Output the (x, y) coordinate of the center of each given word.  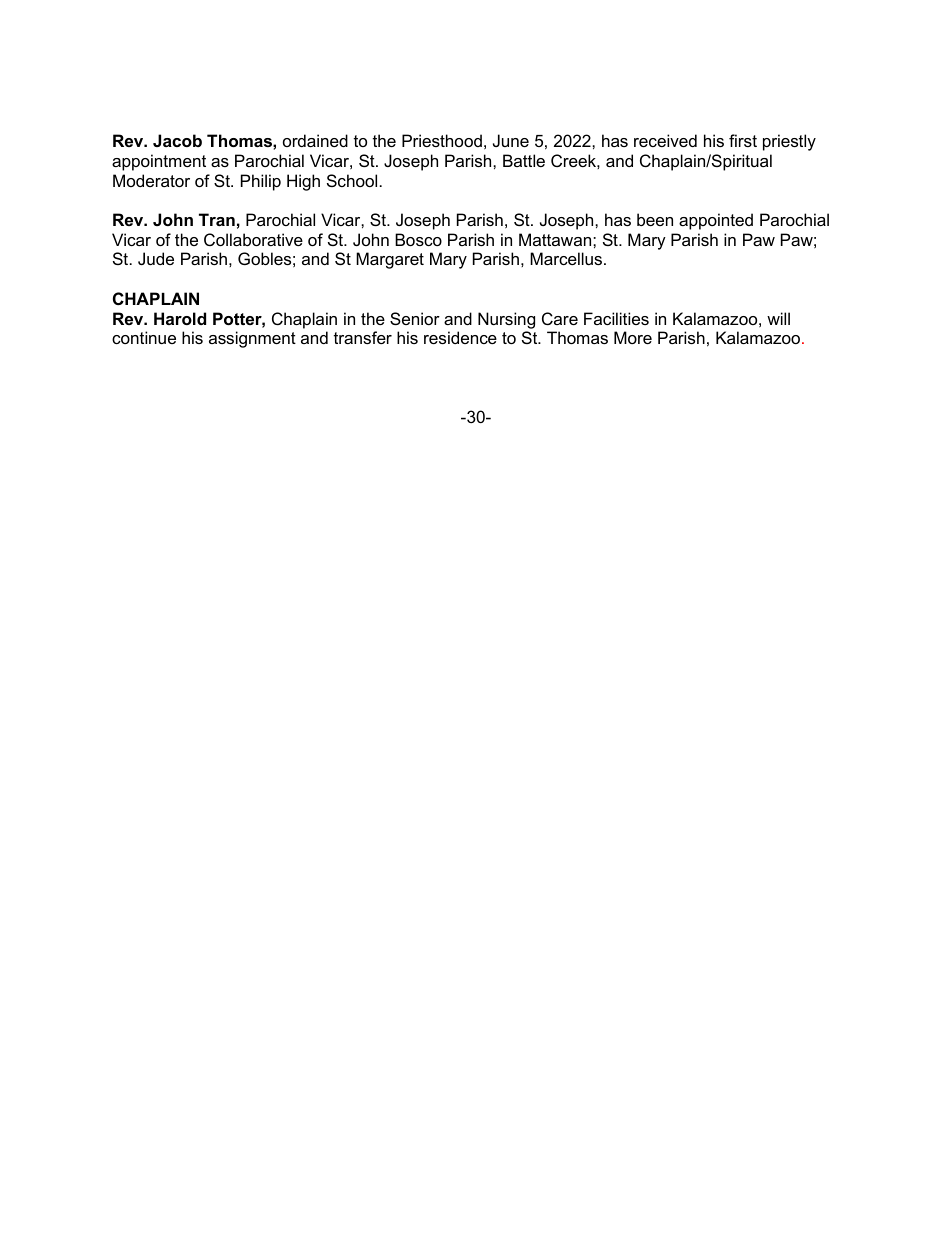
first (743, 140)
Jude (156, 258)
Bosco (418, 239)
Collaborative (253, 239)
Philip (261, 182)
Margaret (390, 260)
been (655, 219)
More (633, 337)
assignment (252, 339)
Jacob (177, 140)
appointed (716, 221)
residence (460, 337)
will (778, 318)
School (352, 180)
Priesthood (442, 140)
